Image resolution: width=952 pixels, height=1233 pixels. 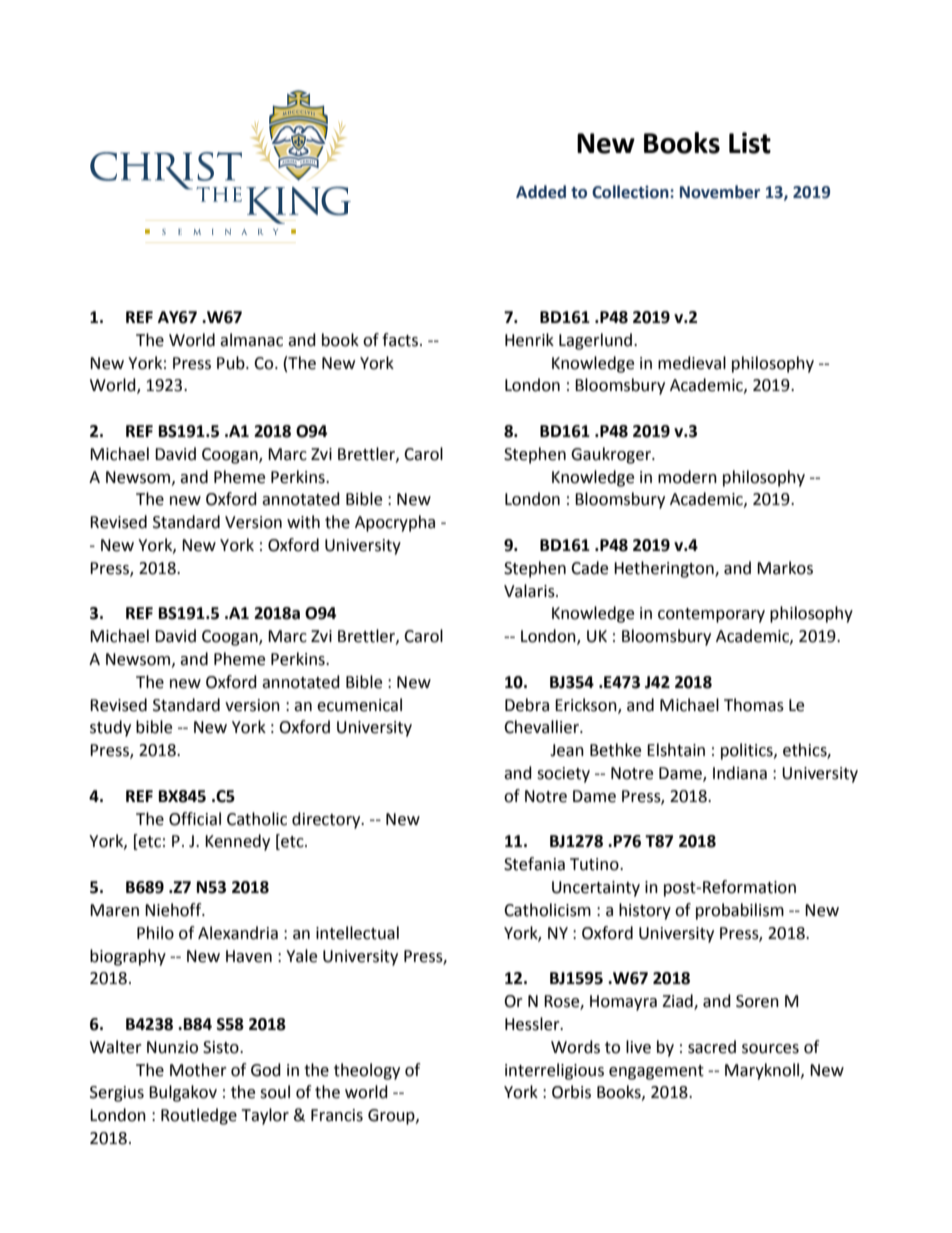 I want to click on Mother, so click(x=198, y=1070).
